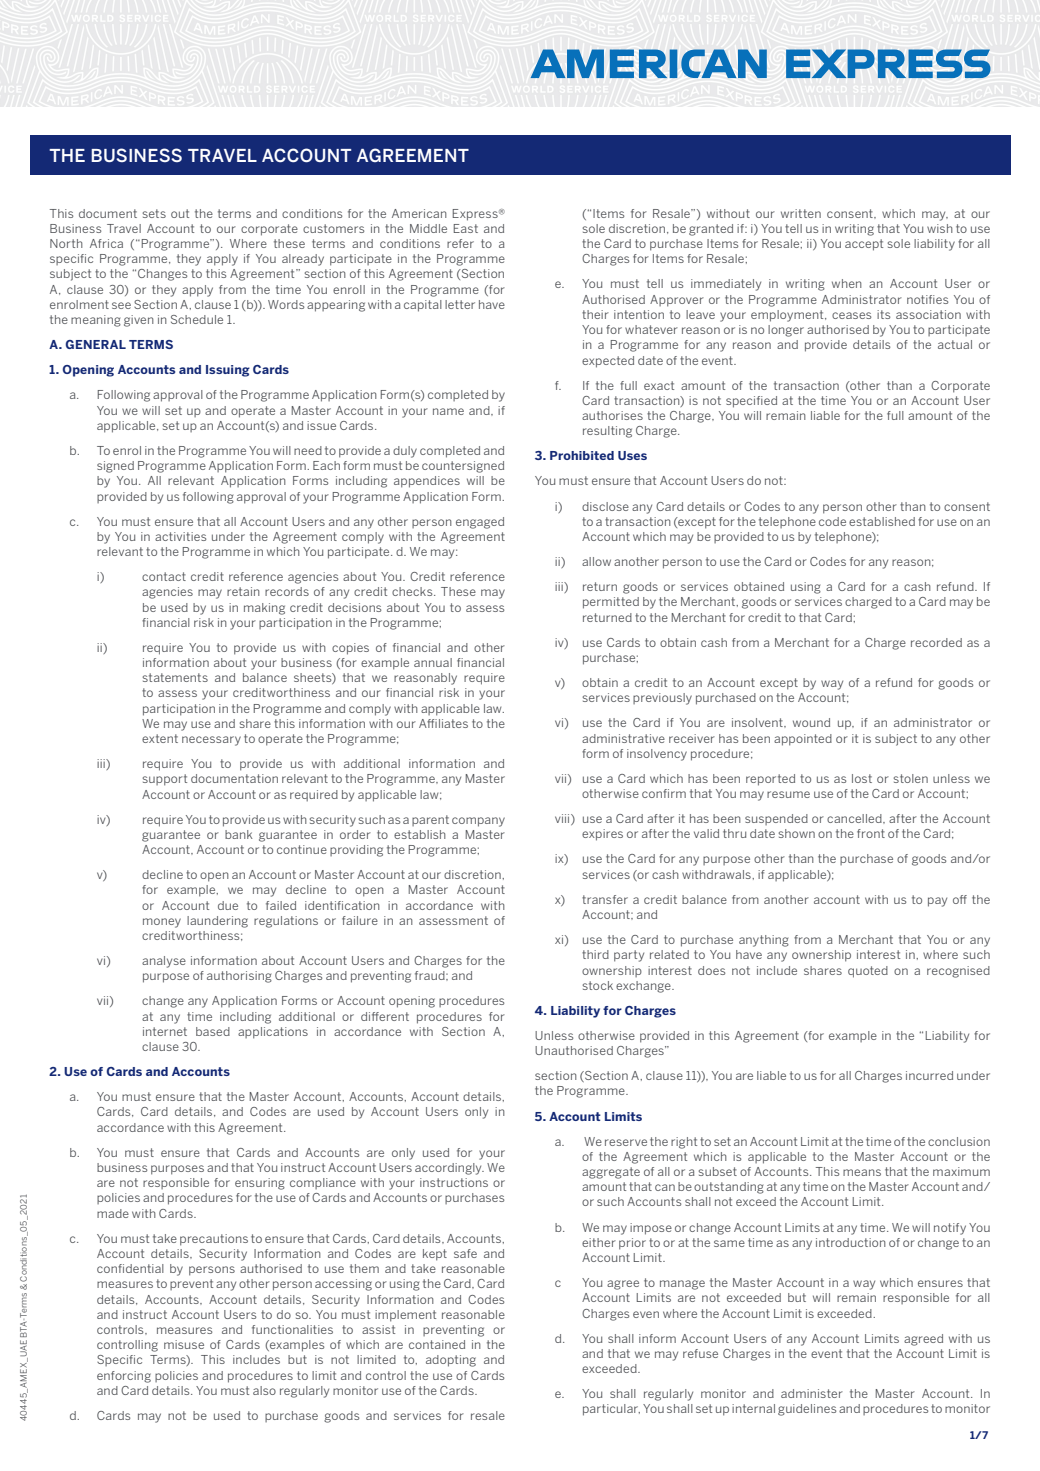  What do you see at coordinates (855, 819) in the image?
I see `cancelled` at bounding box center [855, 819].
